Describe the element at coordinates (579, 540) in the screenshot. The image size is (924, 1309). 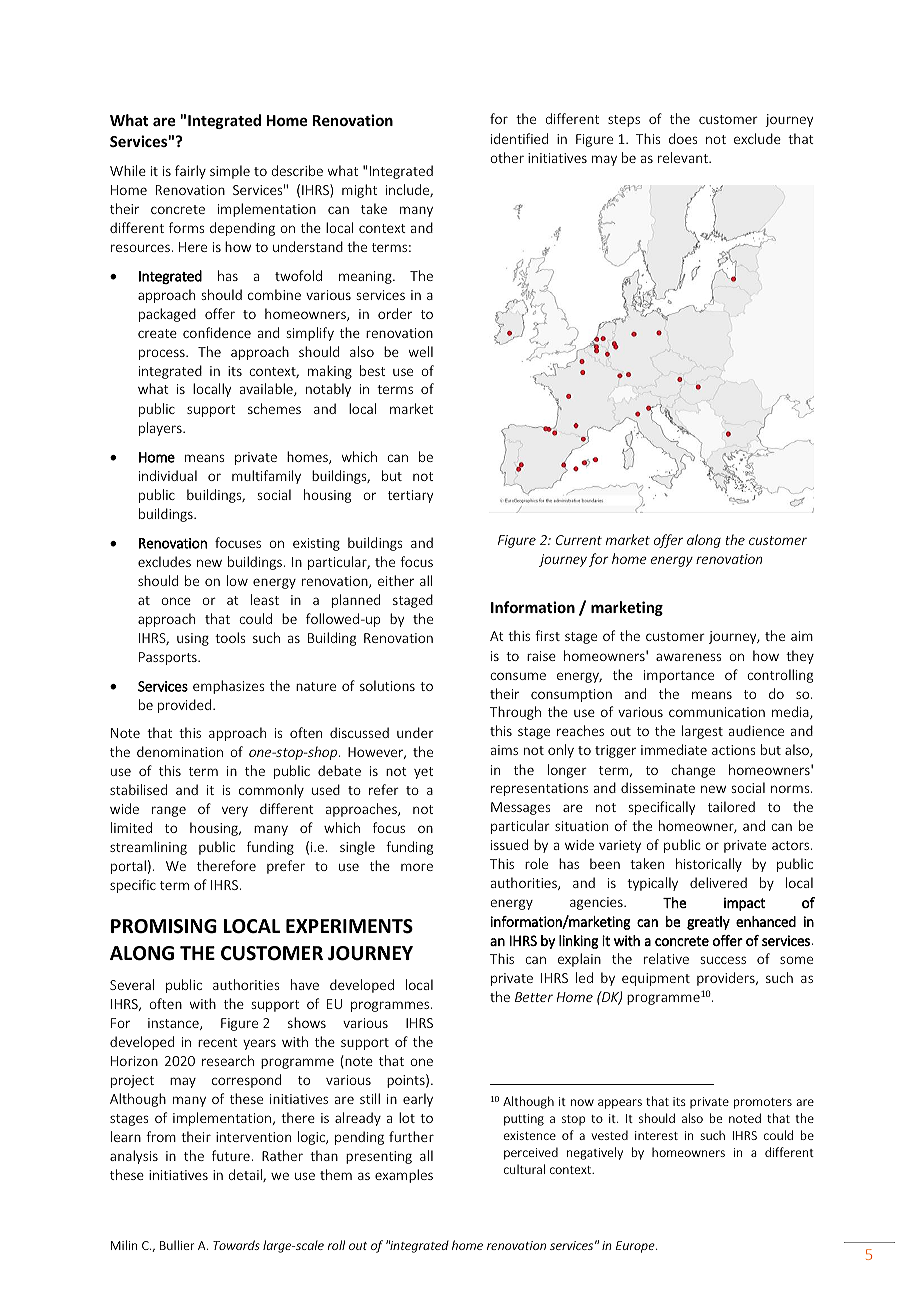
I see `Current` at that location.
